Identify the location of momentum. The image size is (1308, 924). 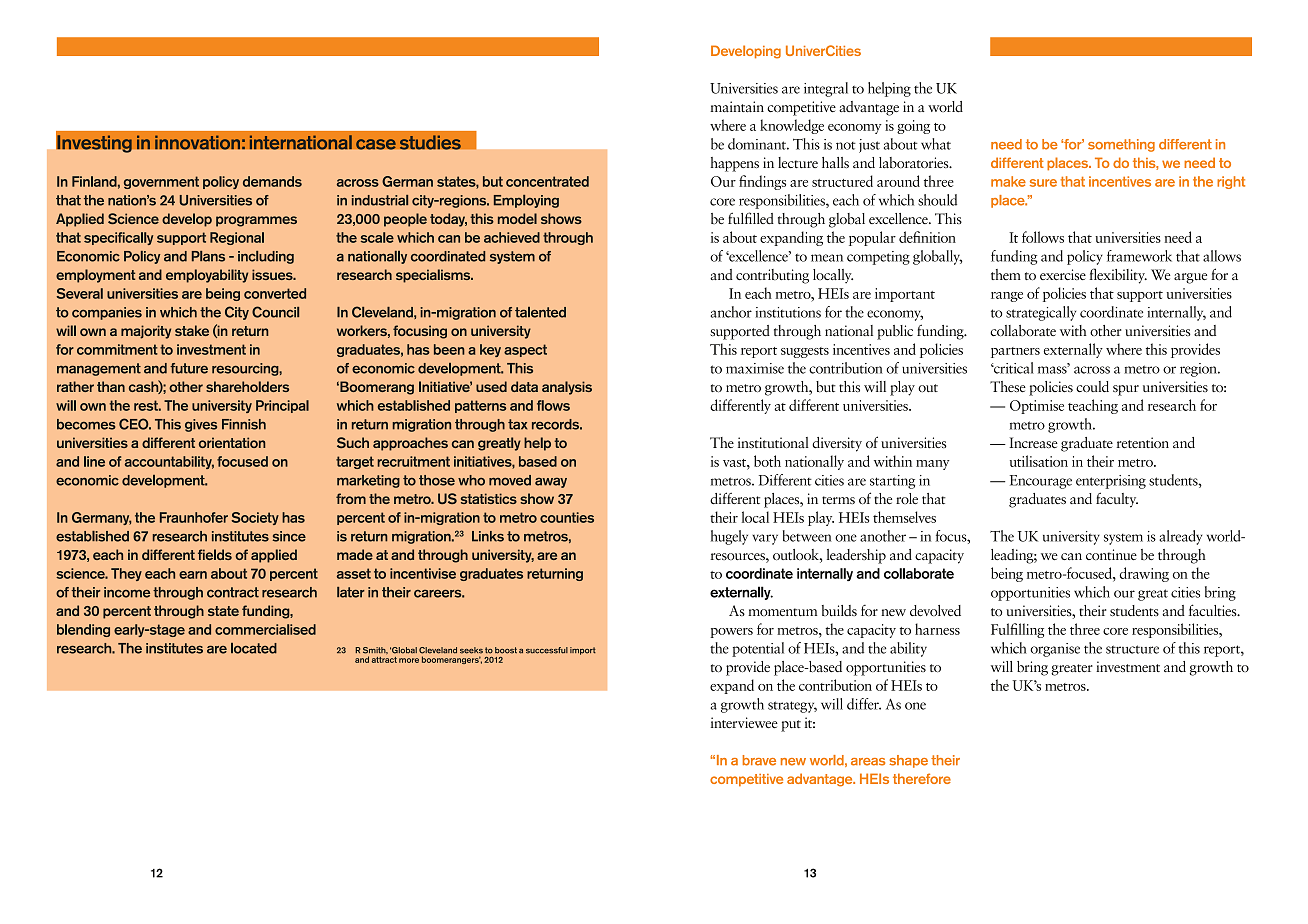
(782, 612).
